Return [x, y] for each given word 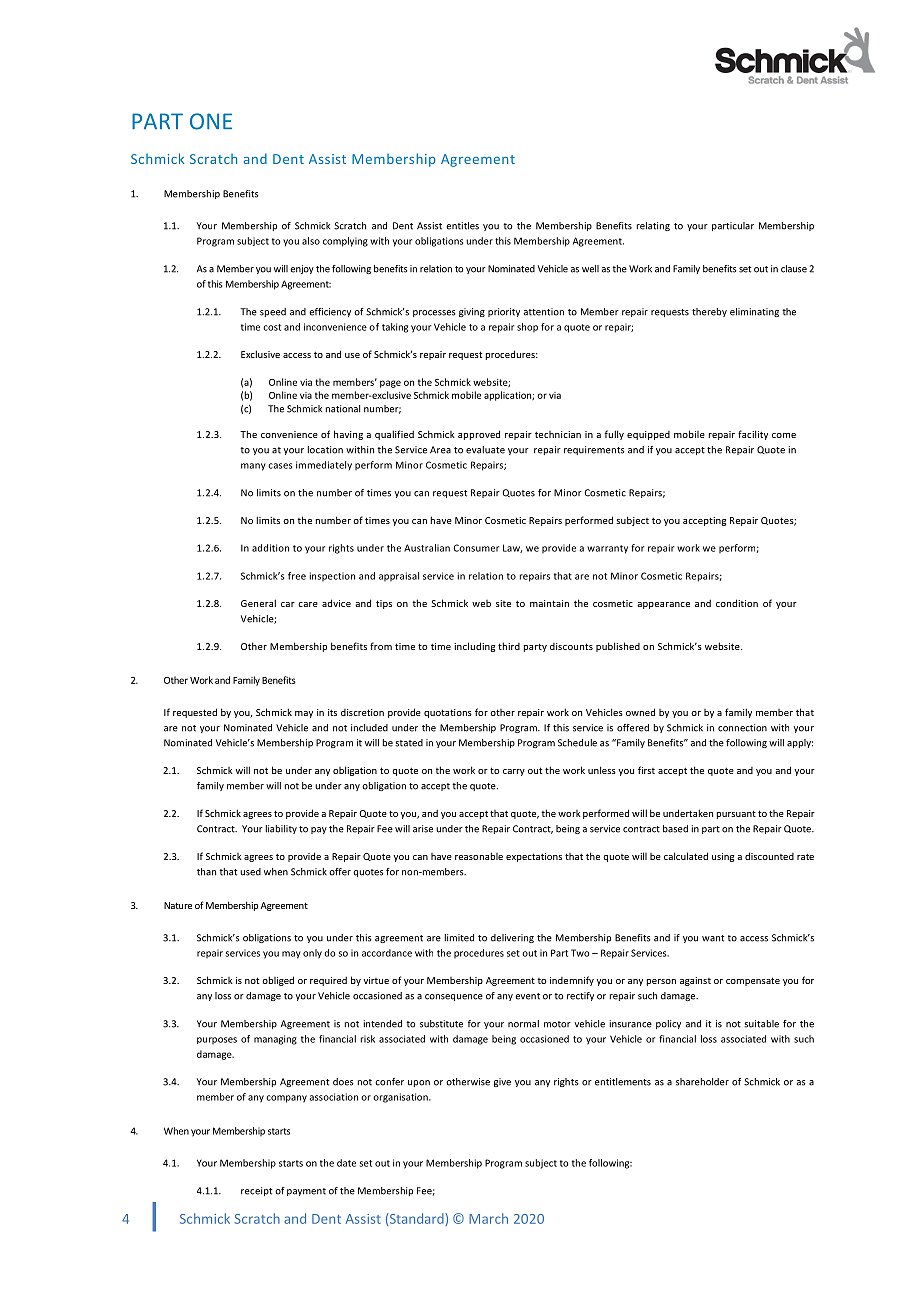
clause [794, 269]
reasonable [479, 856]
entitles [462, 226]
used [250, 872]
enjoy [302, 269]
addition [270, 548]
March [488, 1218]
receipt [256, 1191]
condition [737, 603]
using [723, 857]
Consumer [476, 548]
